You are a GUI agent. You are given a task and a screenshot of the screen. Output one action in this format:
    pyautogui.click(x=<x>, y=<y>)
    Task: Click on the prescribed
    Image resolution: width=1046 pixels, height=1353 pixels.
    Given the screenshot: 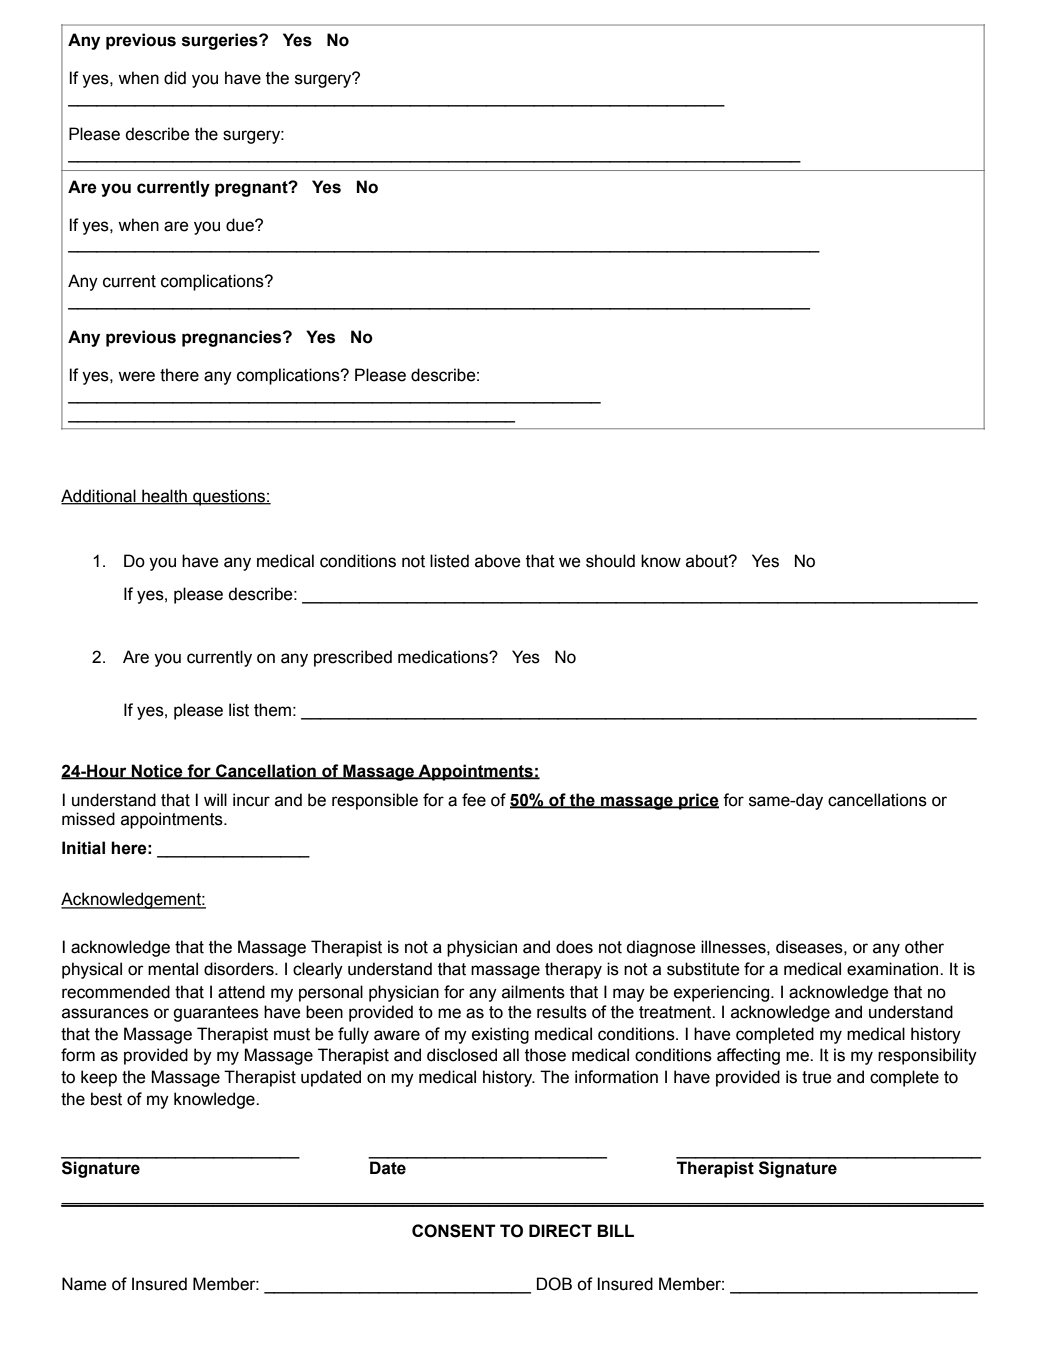 What is the action you would take?
    pyautogui.click(x=353, y=658)
